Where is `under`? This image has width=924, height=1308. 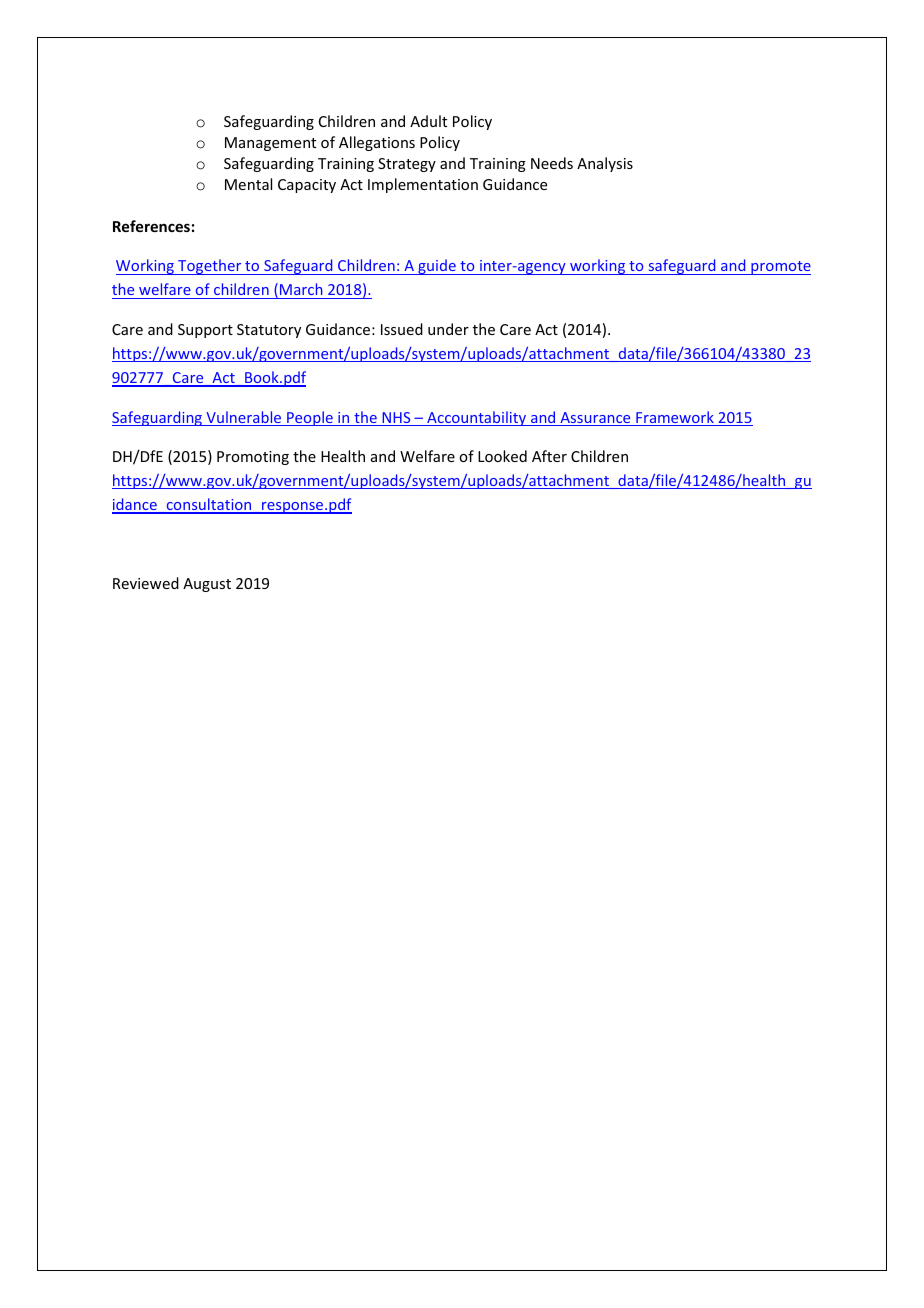 under is located at coordinates (448, 329).
